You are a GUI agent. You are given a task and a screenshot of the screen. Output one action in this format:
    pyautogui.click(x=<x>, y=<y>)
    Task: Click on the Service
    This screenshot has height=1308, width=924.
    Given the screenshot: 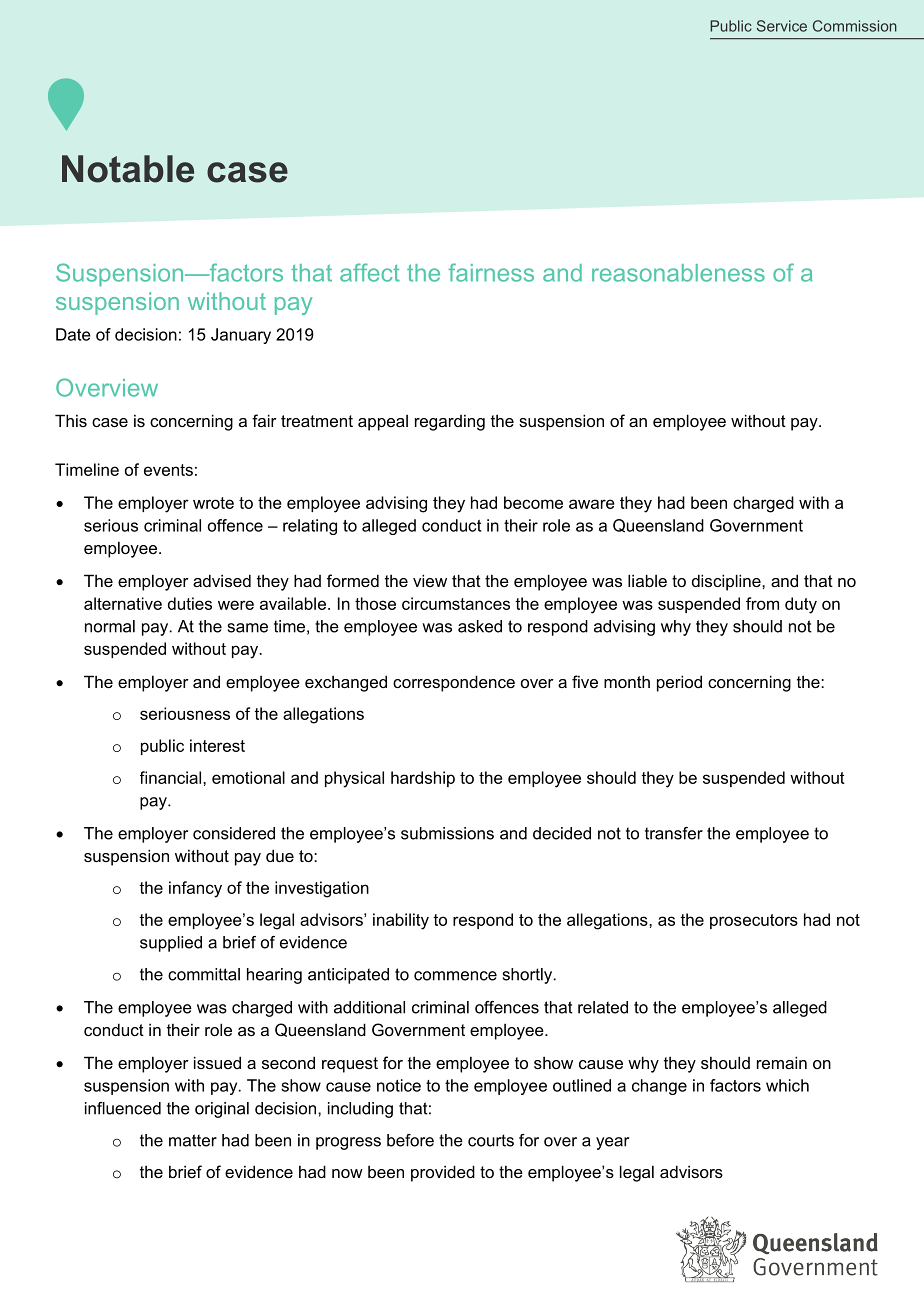 What is the action you would take?
    pyautogui.click(x=782, y=26)
